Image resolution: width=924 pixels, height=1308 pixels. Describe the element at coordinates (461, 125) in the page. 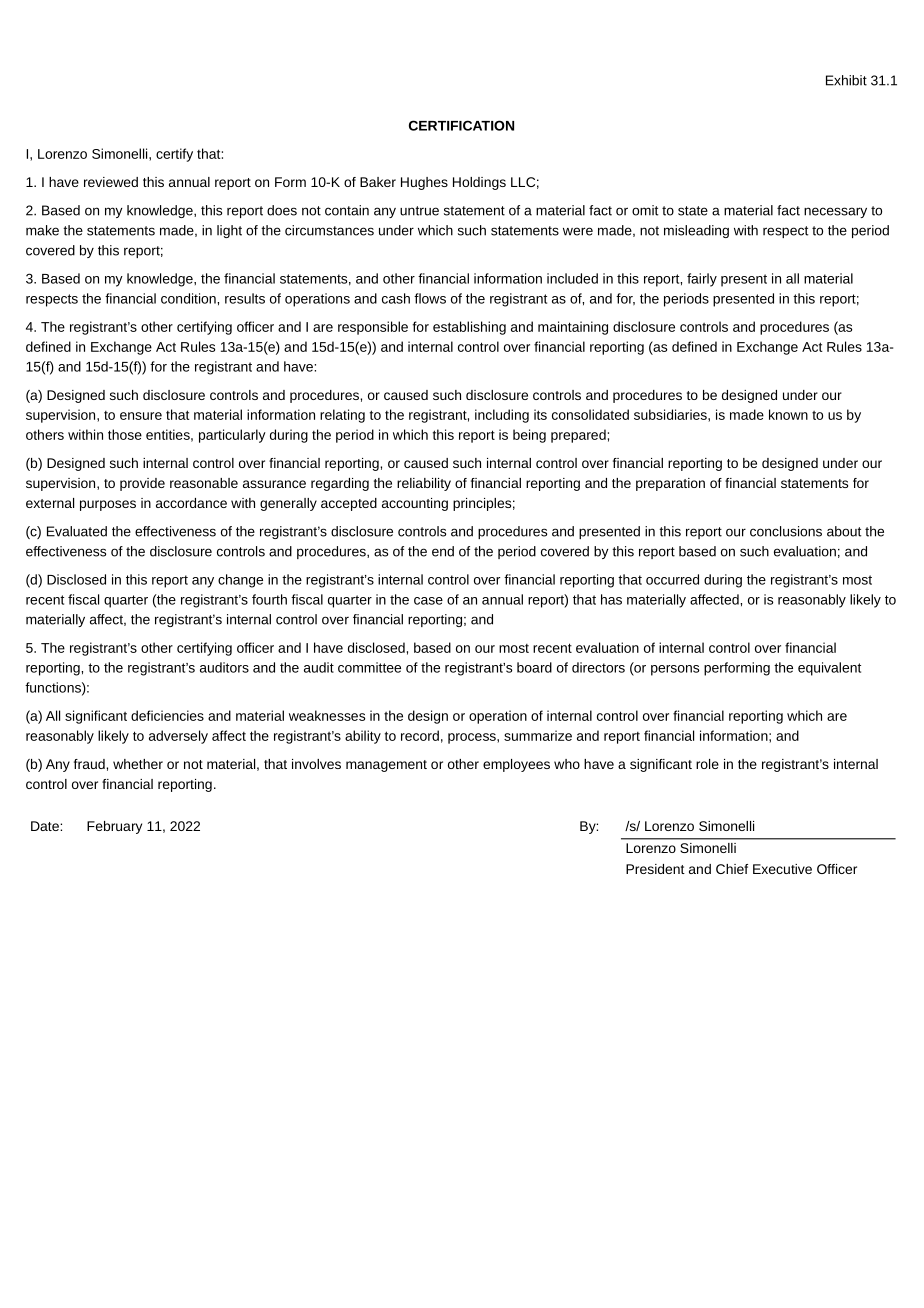

I see `CERTIFICATION` at that location.
